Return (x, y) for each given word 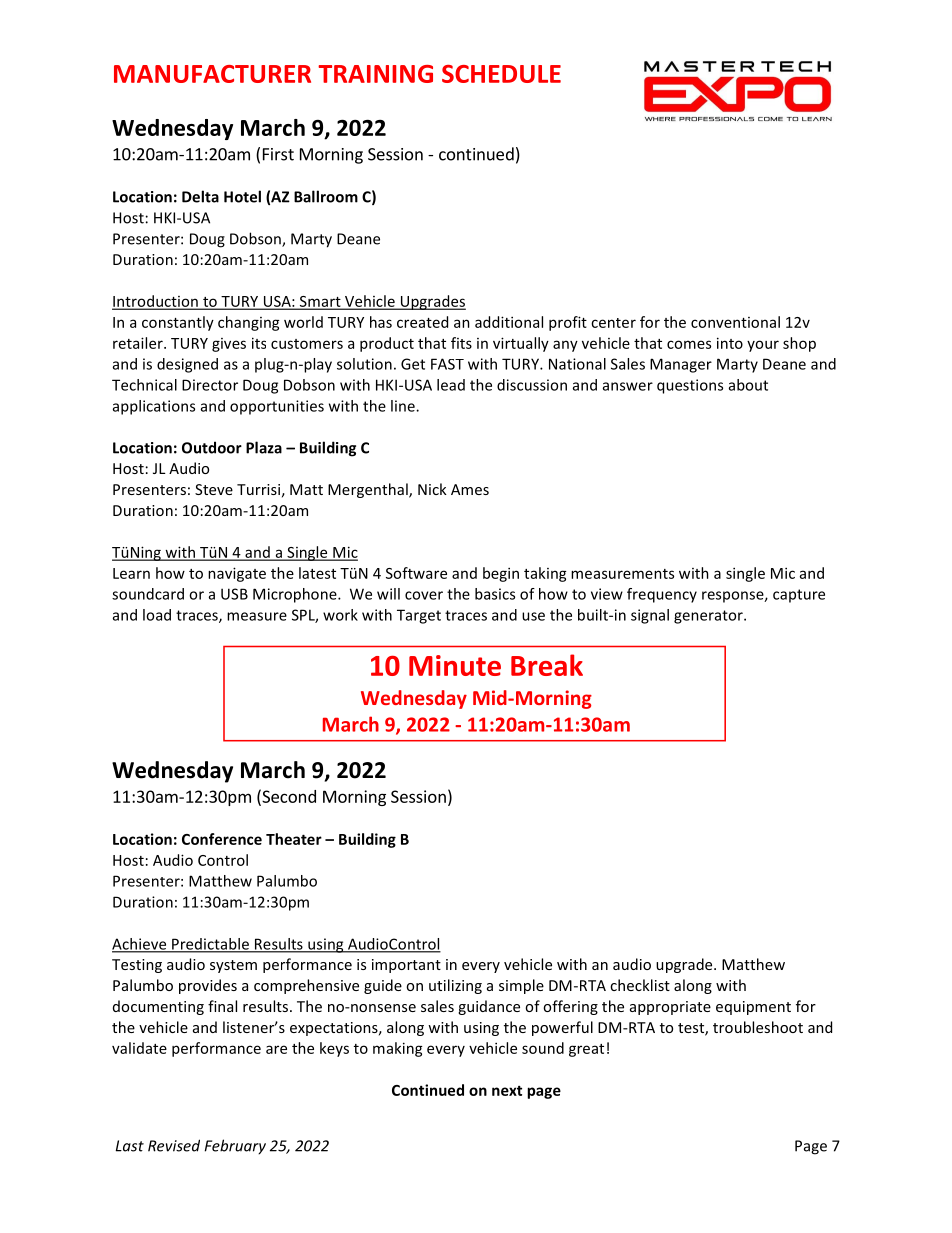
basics (495, 594)
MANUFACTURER (212, 74)
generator (709, 617)
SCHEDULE (501, 74)
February (235, 1147)
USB (234, 594)
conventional (735, 322)
